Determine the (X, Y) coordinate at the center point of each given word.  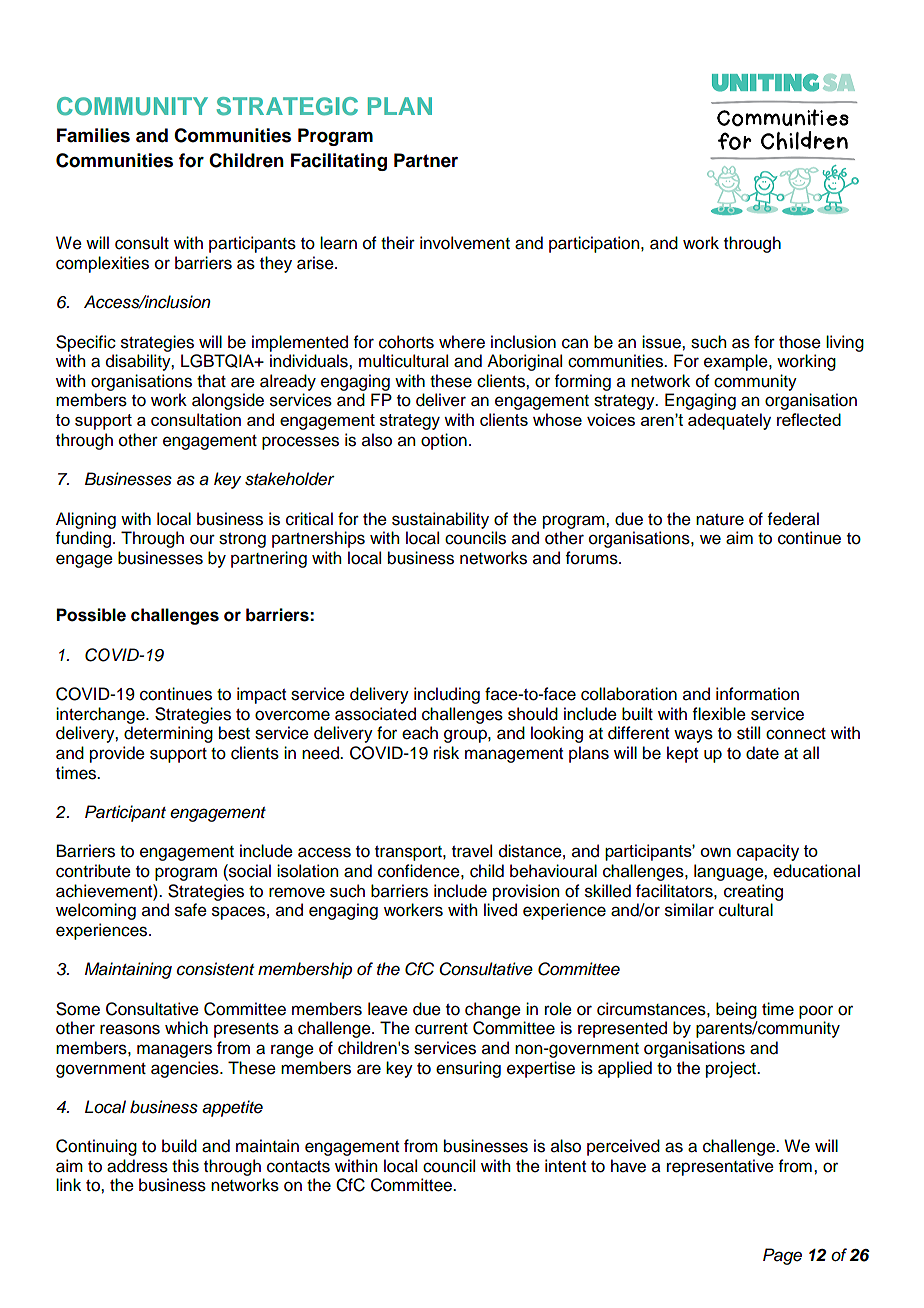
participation (595, 244)
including (447, 695)
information (757, 694)
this (185, 1166)
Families (93, 135)
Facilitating (339, 162)
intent (565, 1166)
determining (168, 734)
